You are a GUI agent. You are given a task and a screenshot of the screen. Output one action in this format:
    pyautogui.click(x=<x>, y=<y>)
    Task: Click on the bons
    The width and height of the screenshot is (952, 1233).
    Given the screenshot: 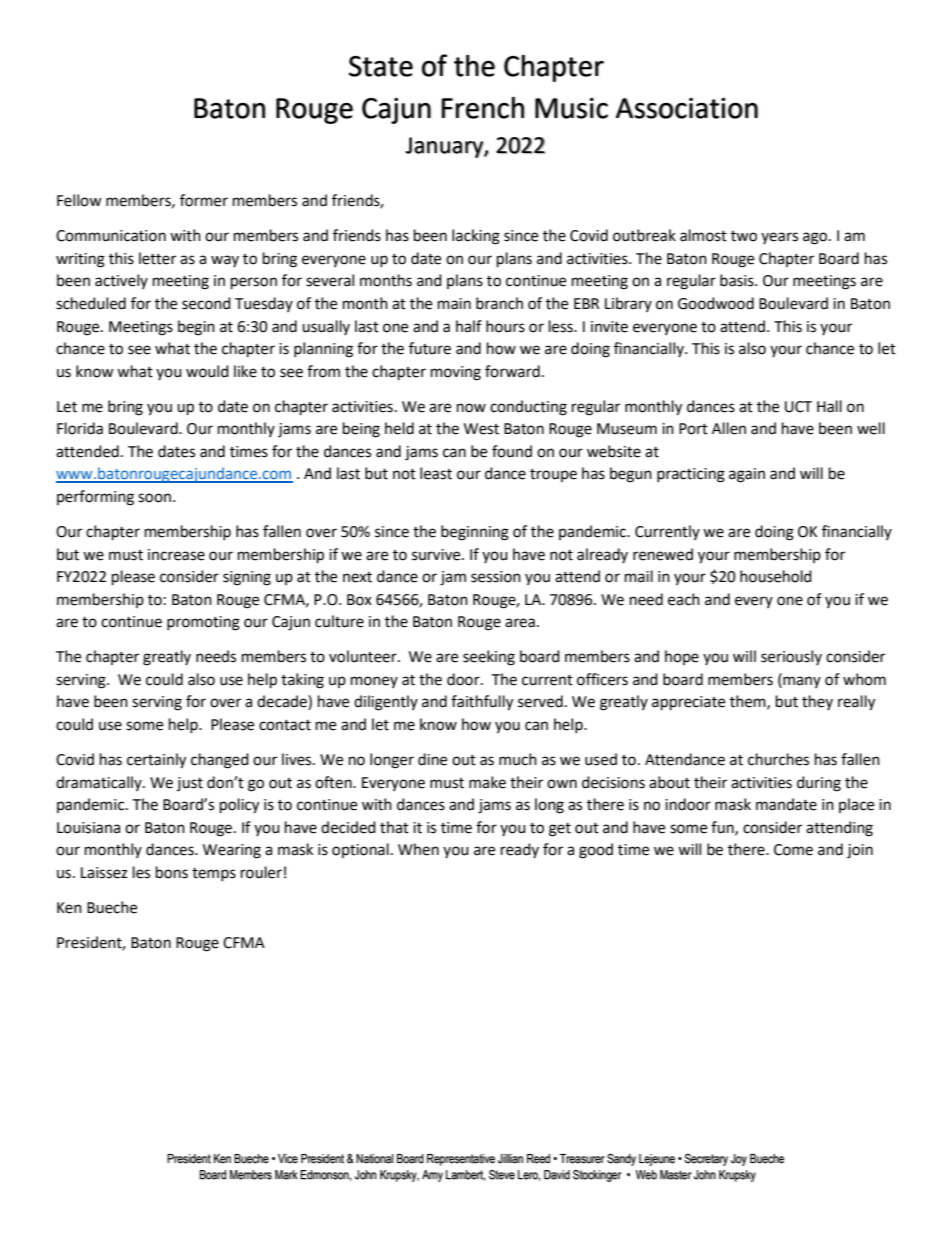 What is the action you would take?
    pyautogui.click(x=172, y=872)
